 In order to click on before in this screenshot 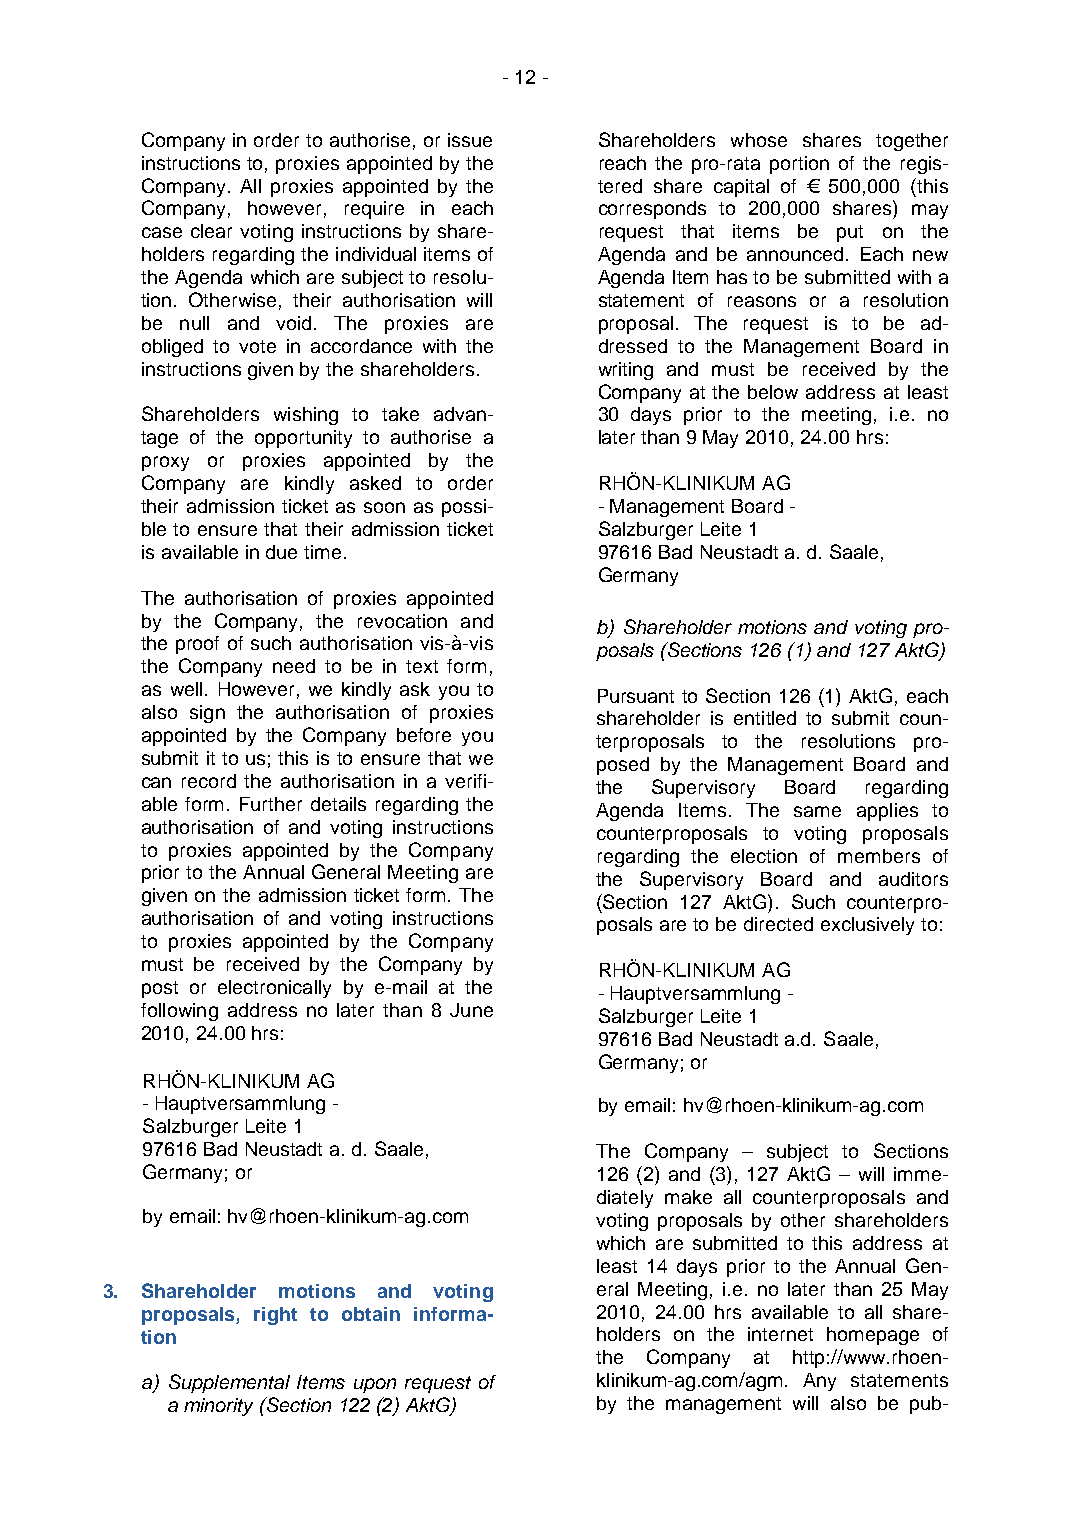, I will do `click(424, 735)`.
